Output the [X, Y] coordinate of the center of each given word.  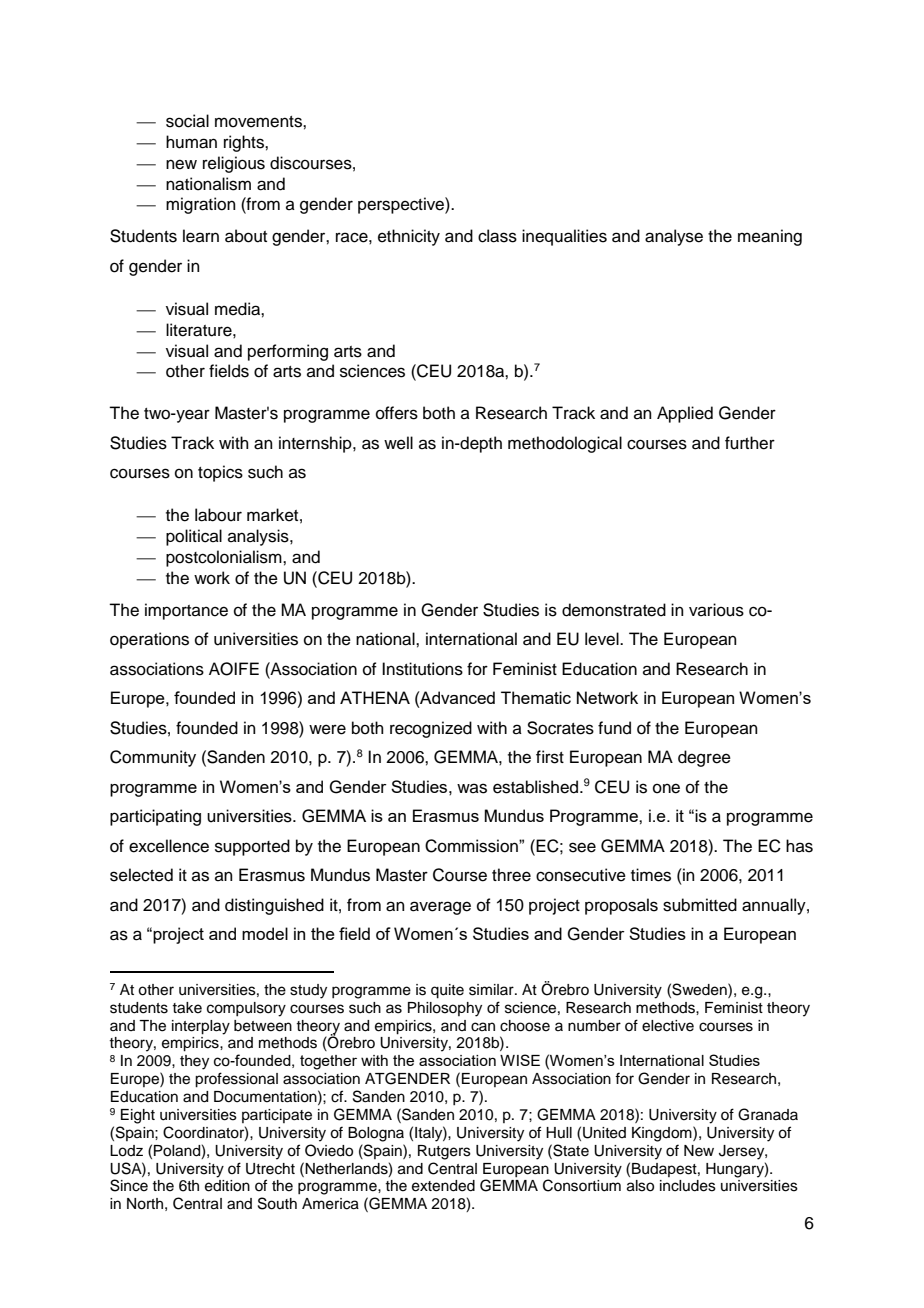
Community [153, 758]
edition [227, 1186]
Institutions [422, 669]
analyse [674, 237]
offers [397, 413]
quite [447, 991]
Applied [685, 414]
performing [288, 352]
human [191, 142]
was [472, 788]
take [187, 1008]
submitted [700, 905]
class [497, 236]
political [194, 537]
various [716, 610]
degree [704, 758]
